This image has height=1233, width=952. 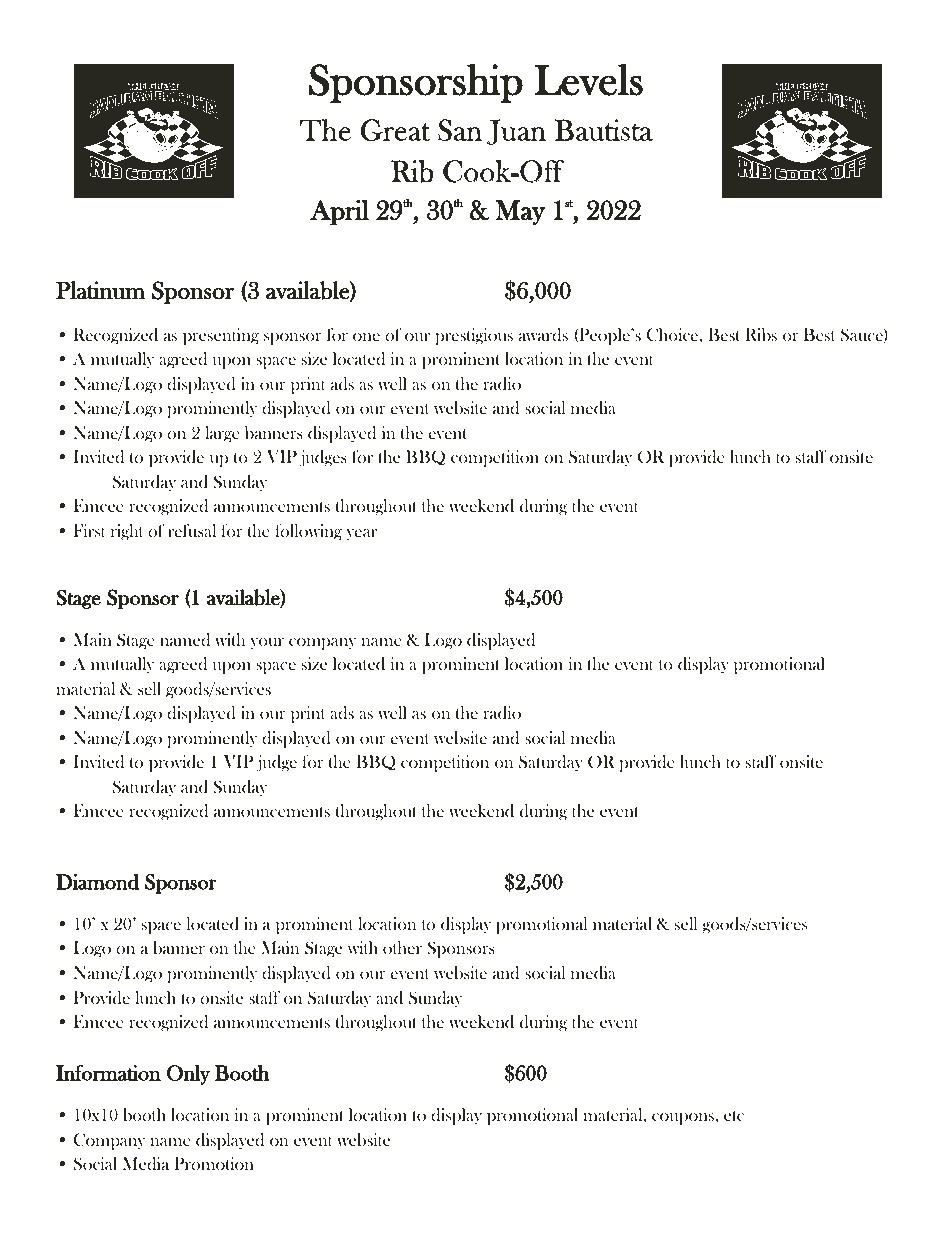 I want to click on following, so click(x=308, y=532).
